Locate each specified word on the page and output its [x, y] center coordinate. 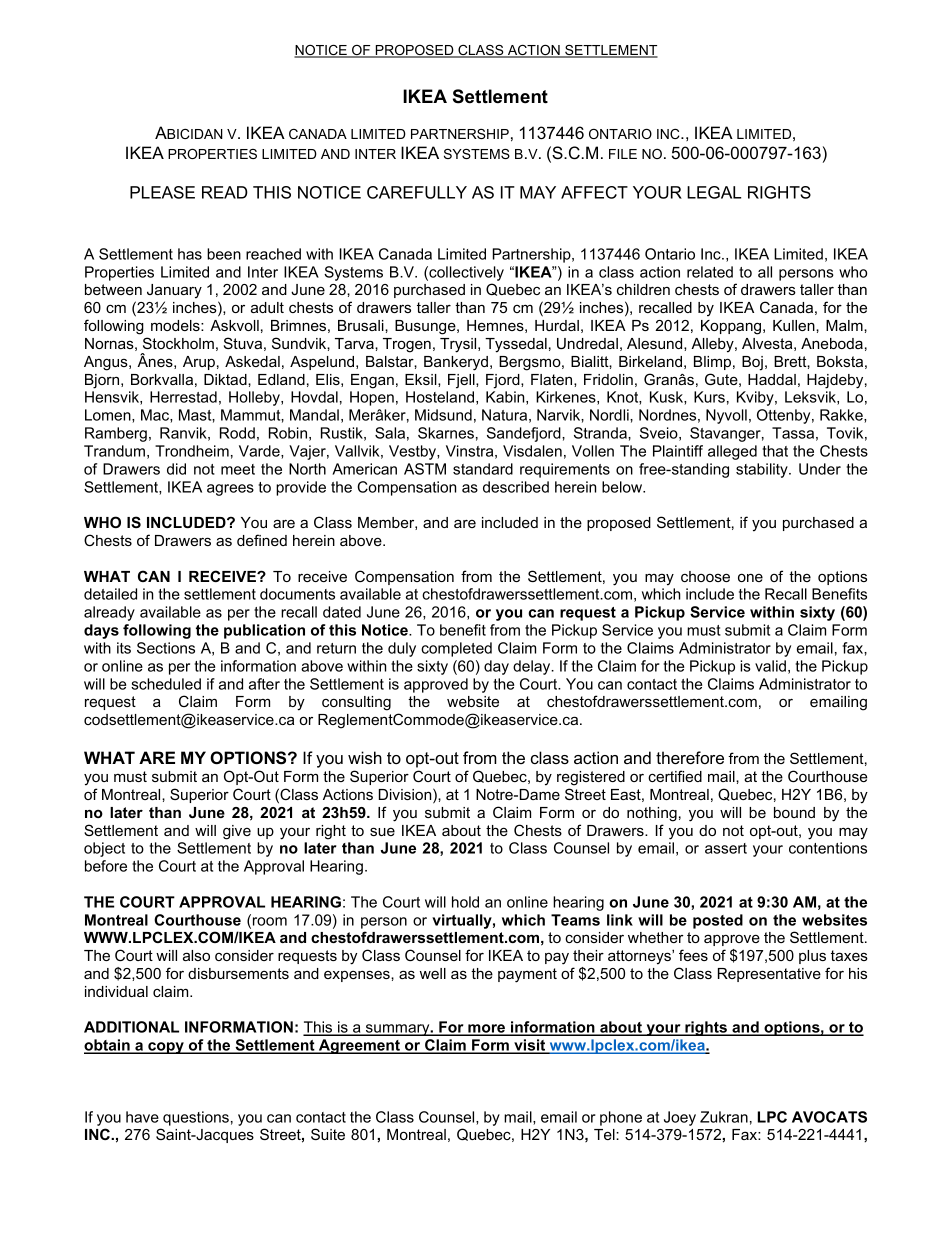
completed [456, 649]
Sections [166, 648]
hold [465, 902]
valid [770, 666]
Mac [156, 416]
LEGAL [714, 192]
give [237, 832]
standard [483, 469]
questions [196, 1118]
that [775, 451]
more [486, 1030]
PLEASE [162, 192]
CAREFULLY [417, 192]
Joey [680, 1118]
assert [726, 848]
